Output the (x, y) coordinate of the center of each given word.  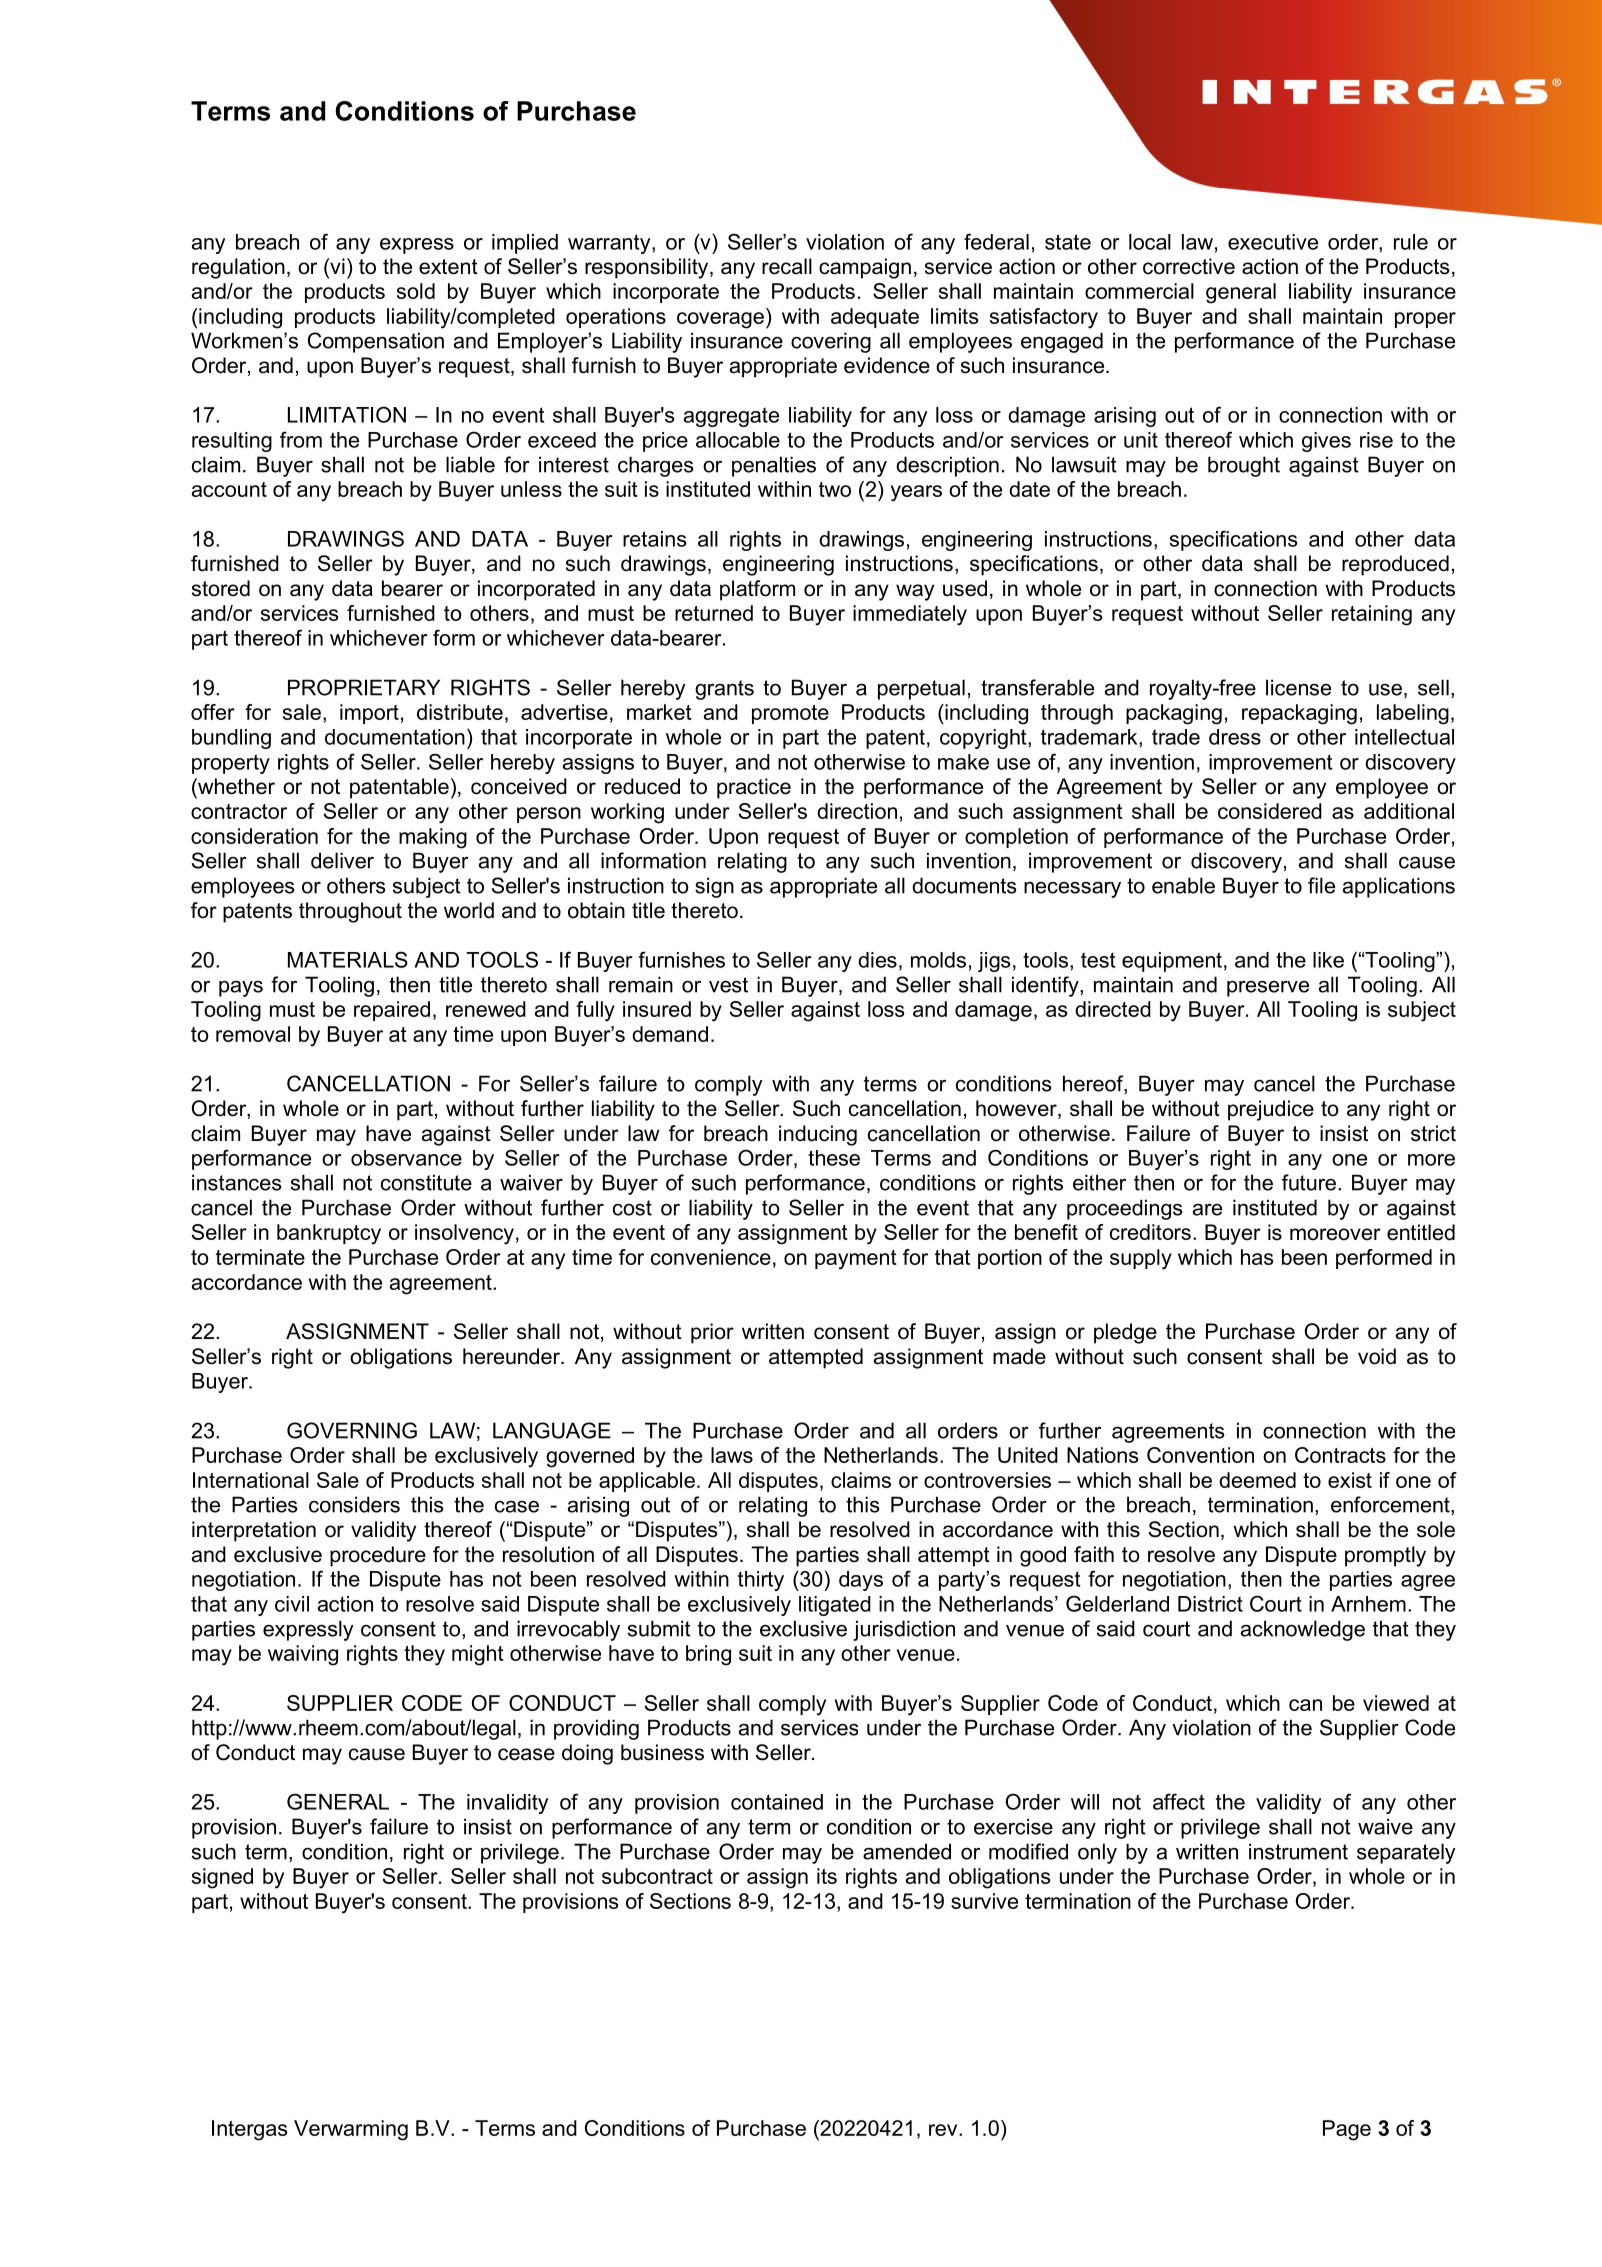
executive (1273, 242)
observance (406, 1158)
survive (984, 1901)
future (1309, 1182)
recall (787, 266)
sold (416, 291)
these (834, 1158)
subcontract (657, 1876)
